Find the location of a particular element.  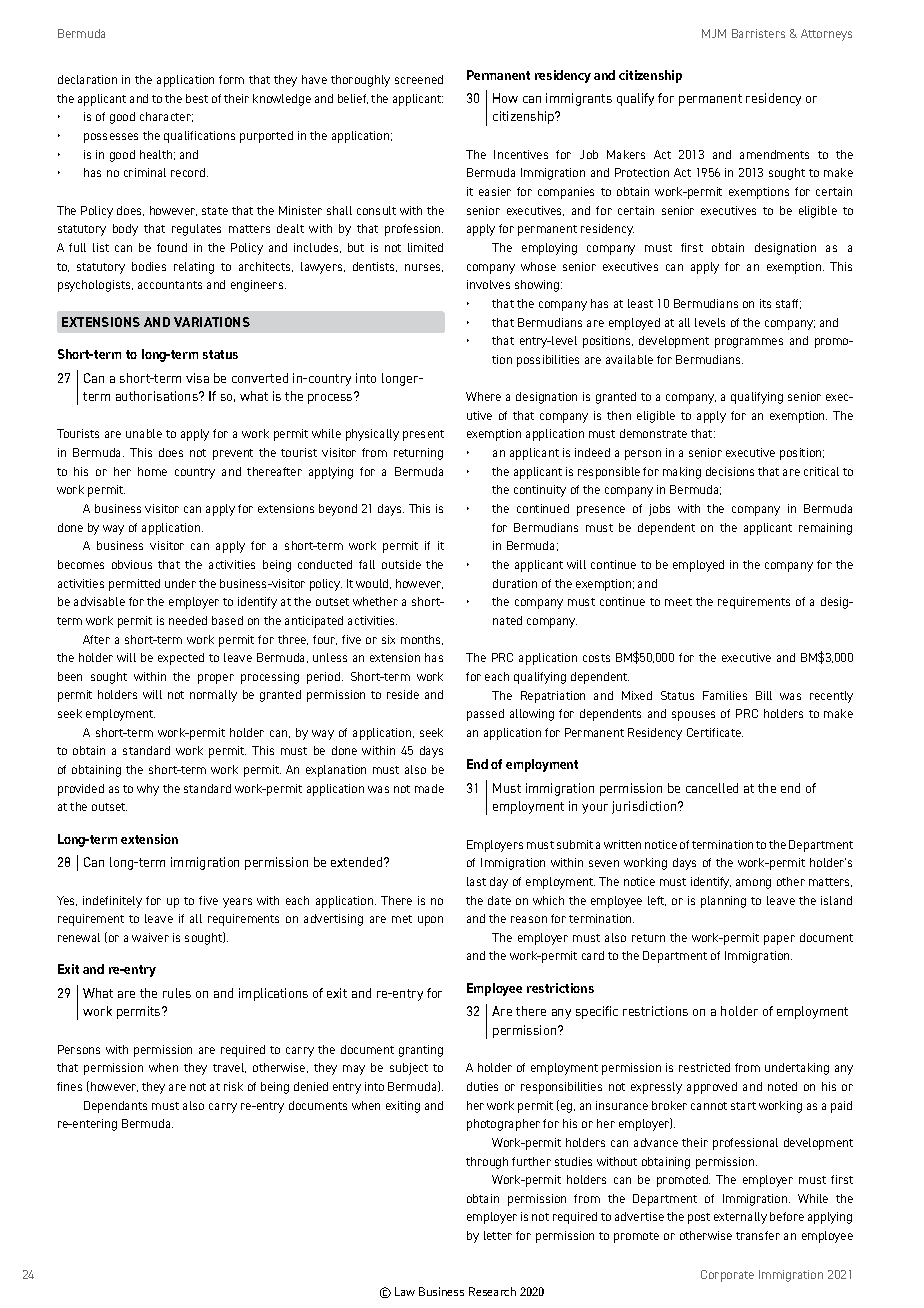

programmes is located at coordinates (749, 343).
